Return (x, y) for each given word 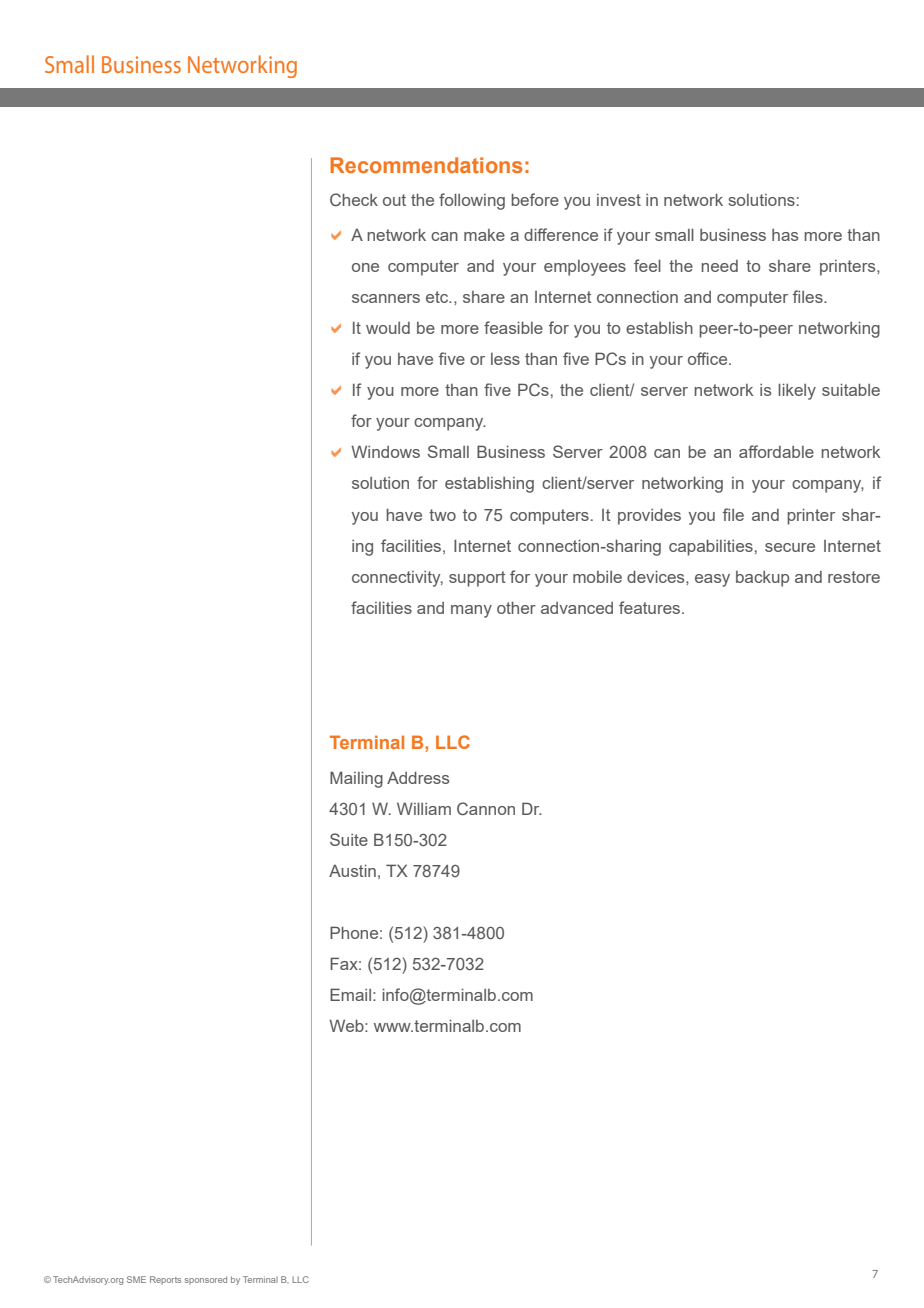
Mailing (356, 779)
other (516, 607)
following (472, 201)
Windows (385, 451)
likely (797, 391)
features (651, 607)
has (785, 235)
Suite (349, 839)
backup (762, 579)
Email (350, 994)
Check (354, 199)
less (505, 359)
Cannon (486, 808)
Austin (352, 870)
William (424, 808)
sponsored (206, 1280)
